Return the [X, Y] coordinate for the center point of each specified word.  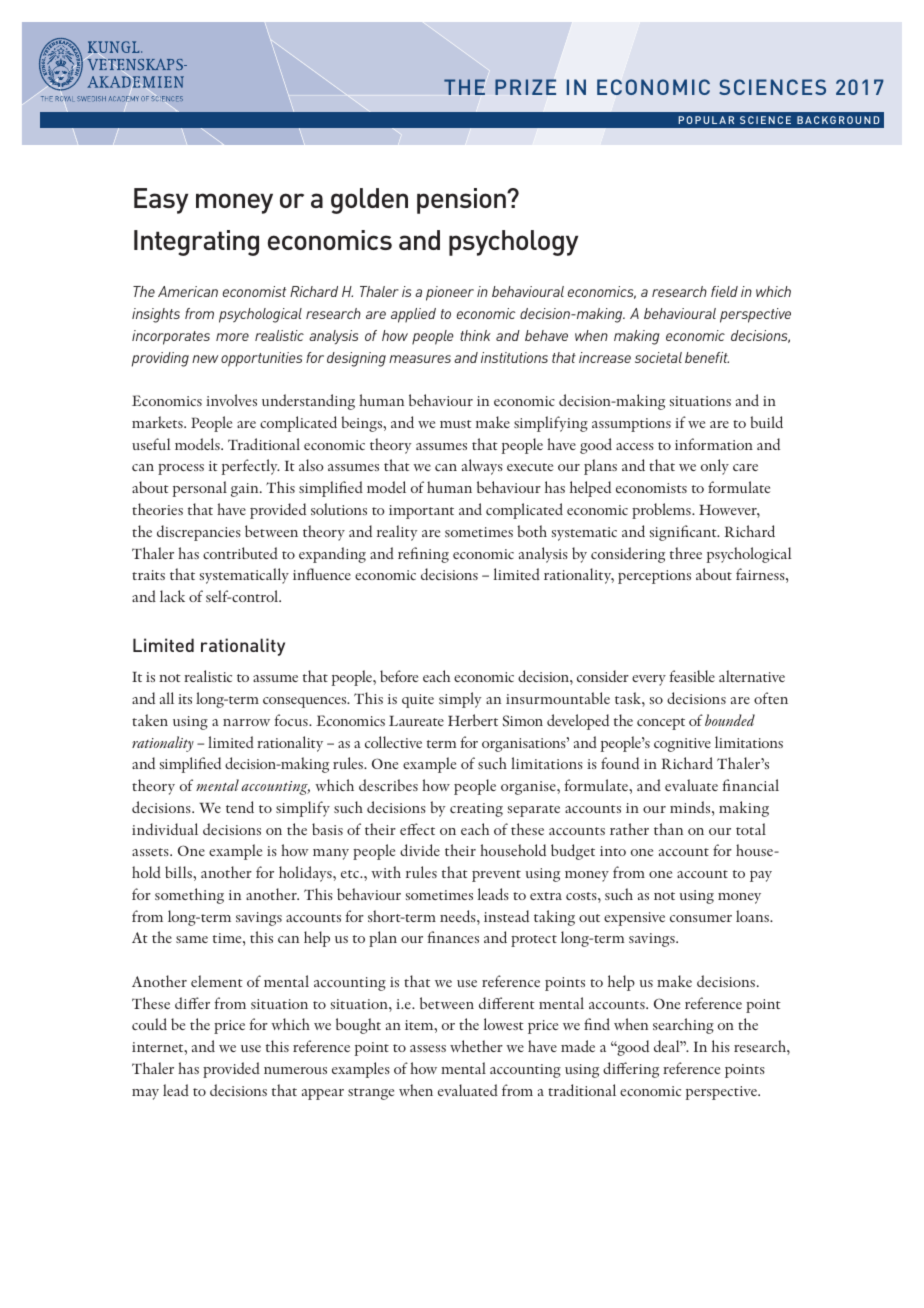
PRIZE [525, 87]
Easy [161, 201]
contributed [240, 553]
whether [476, 1046]
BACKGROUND [838, 120]
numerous [295, 1070]
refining [423, 555]
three [686, 553]
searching [683, 1026]
